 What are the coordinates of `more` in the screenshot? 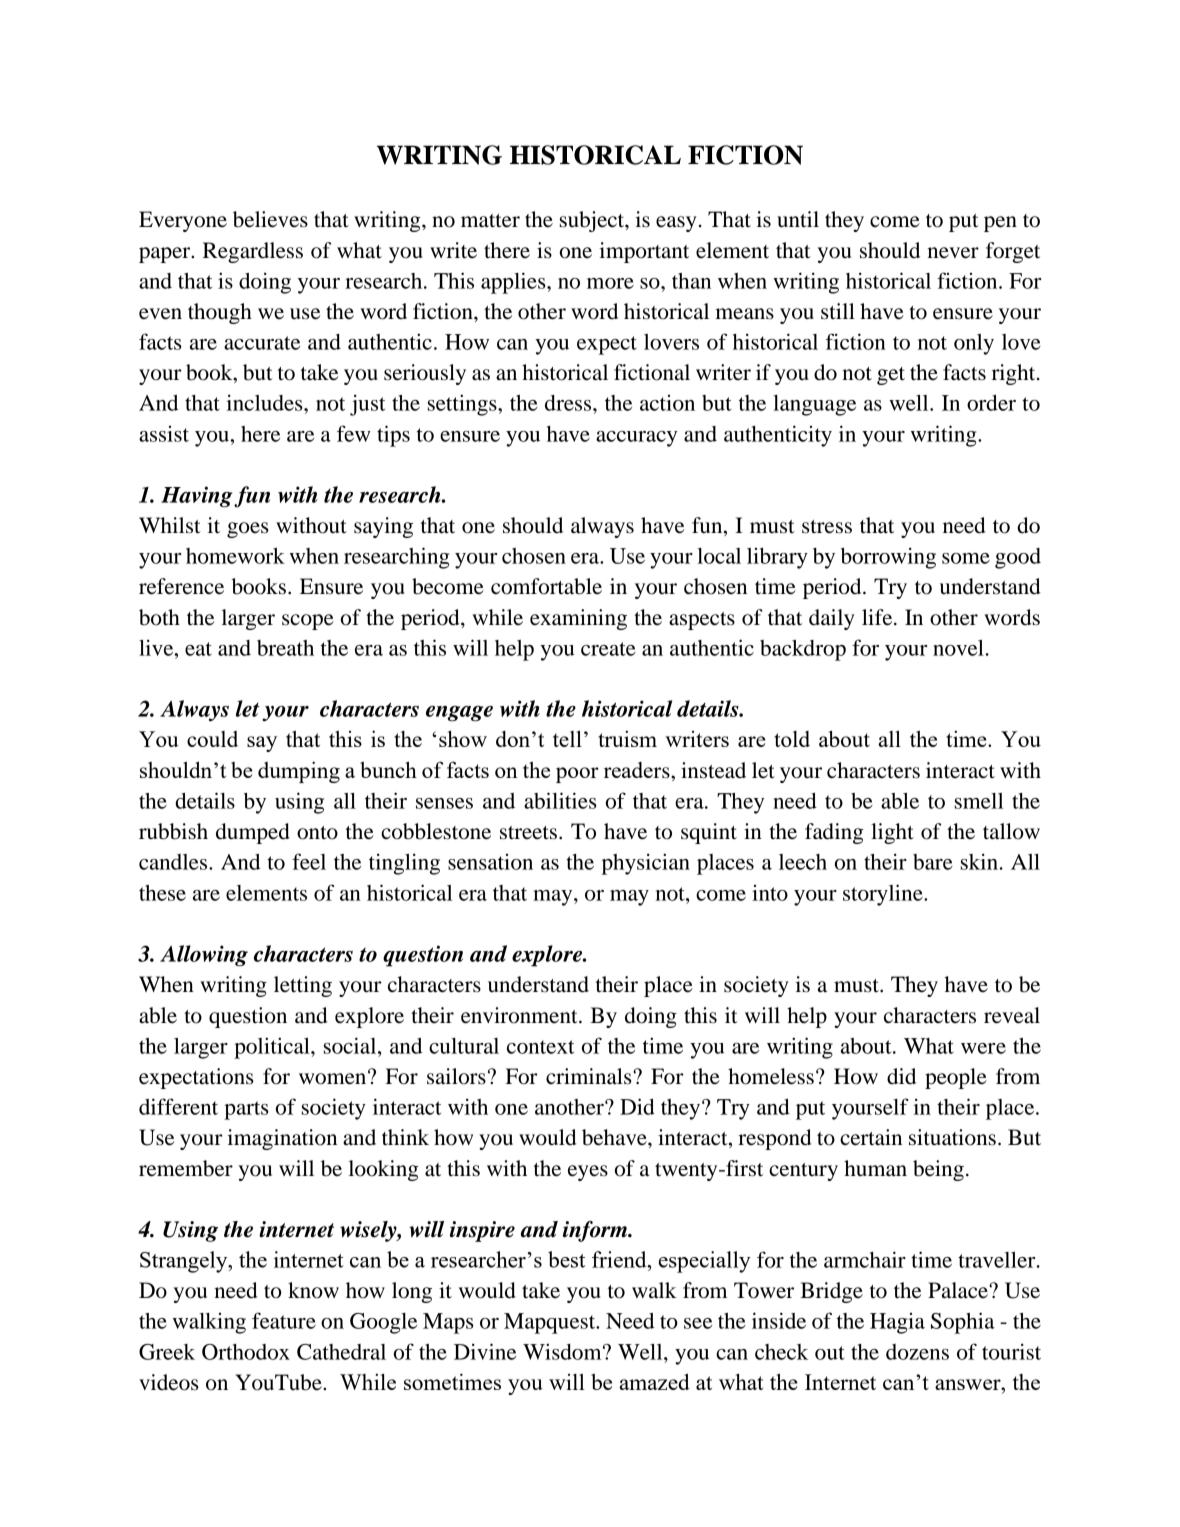 It's located at (610, 283).
